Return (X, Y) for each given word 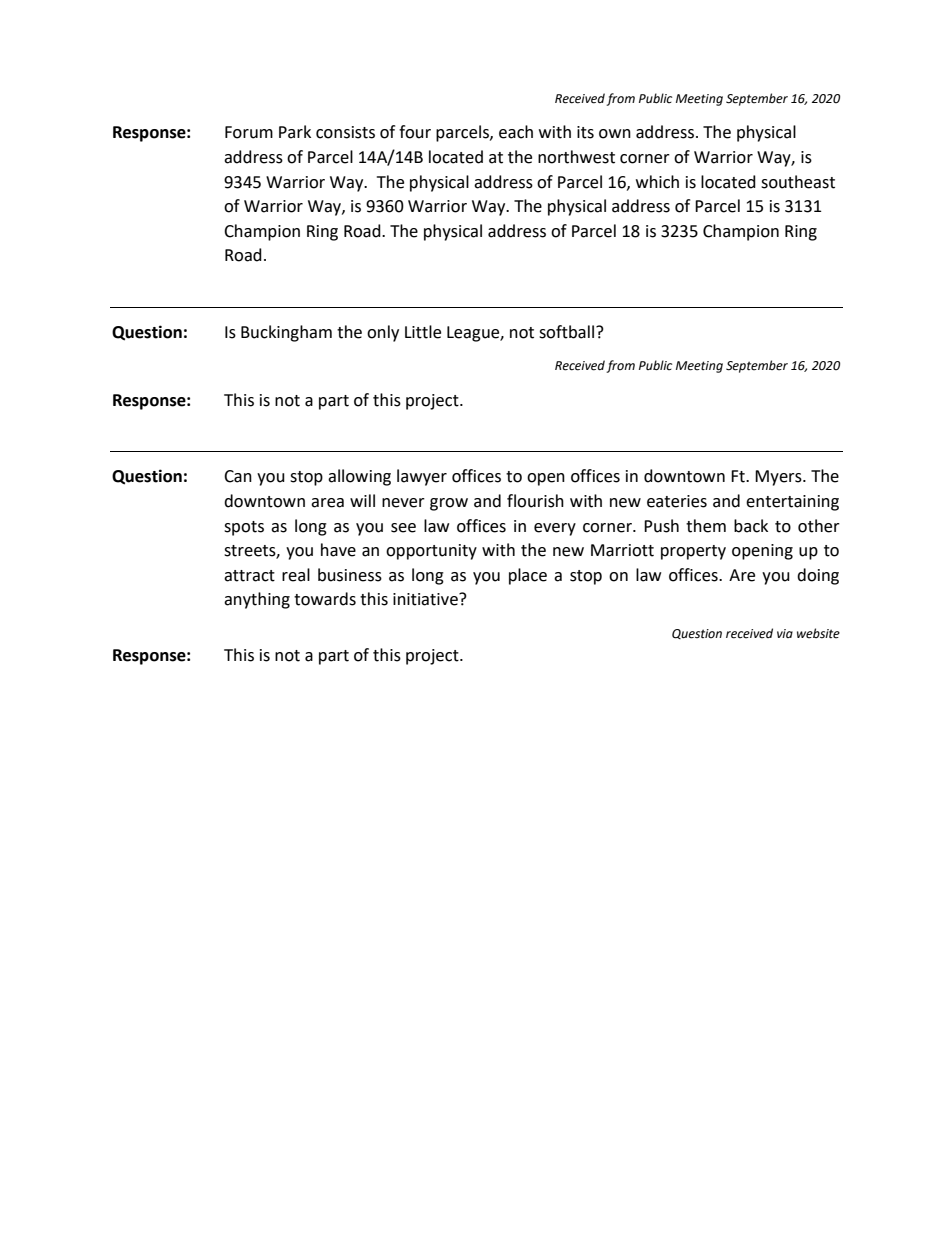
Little (423, 332)
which (657, 182)
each (516, 132)
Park (295, 132)
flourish (535, 501)
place (528, 576)
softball (568, 332)
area (327, 503)
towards (325, 599)
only (383, 333)
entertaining (792, 503)
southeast (798, 182)
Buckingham (286, 333)
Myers (779, 478)
